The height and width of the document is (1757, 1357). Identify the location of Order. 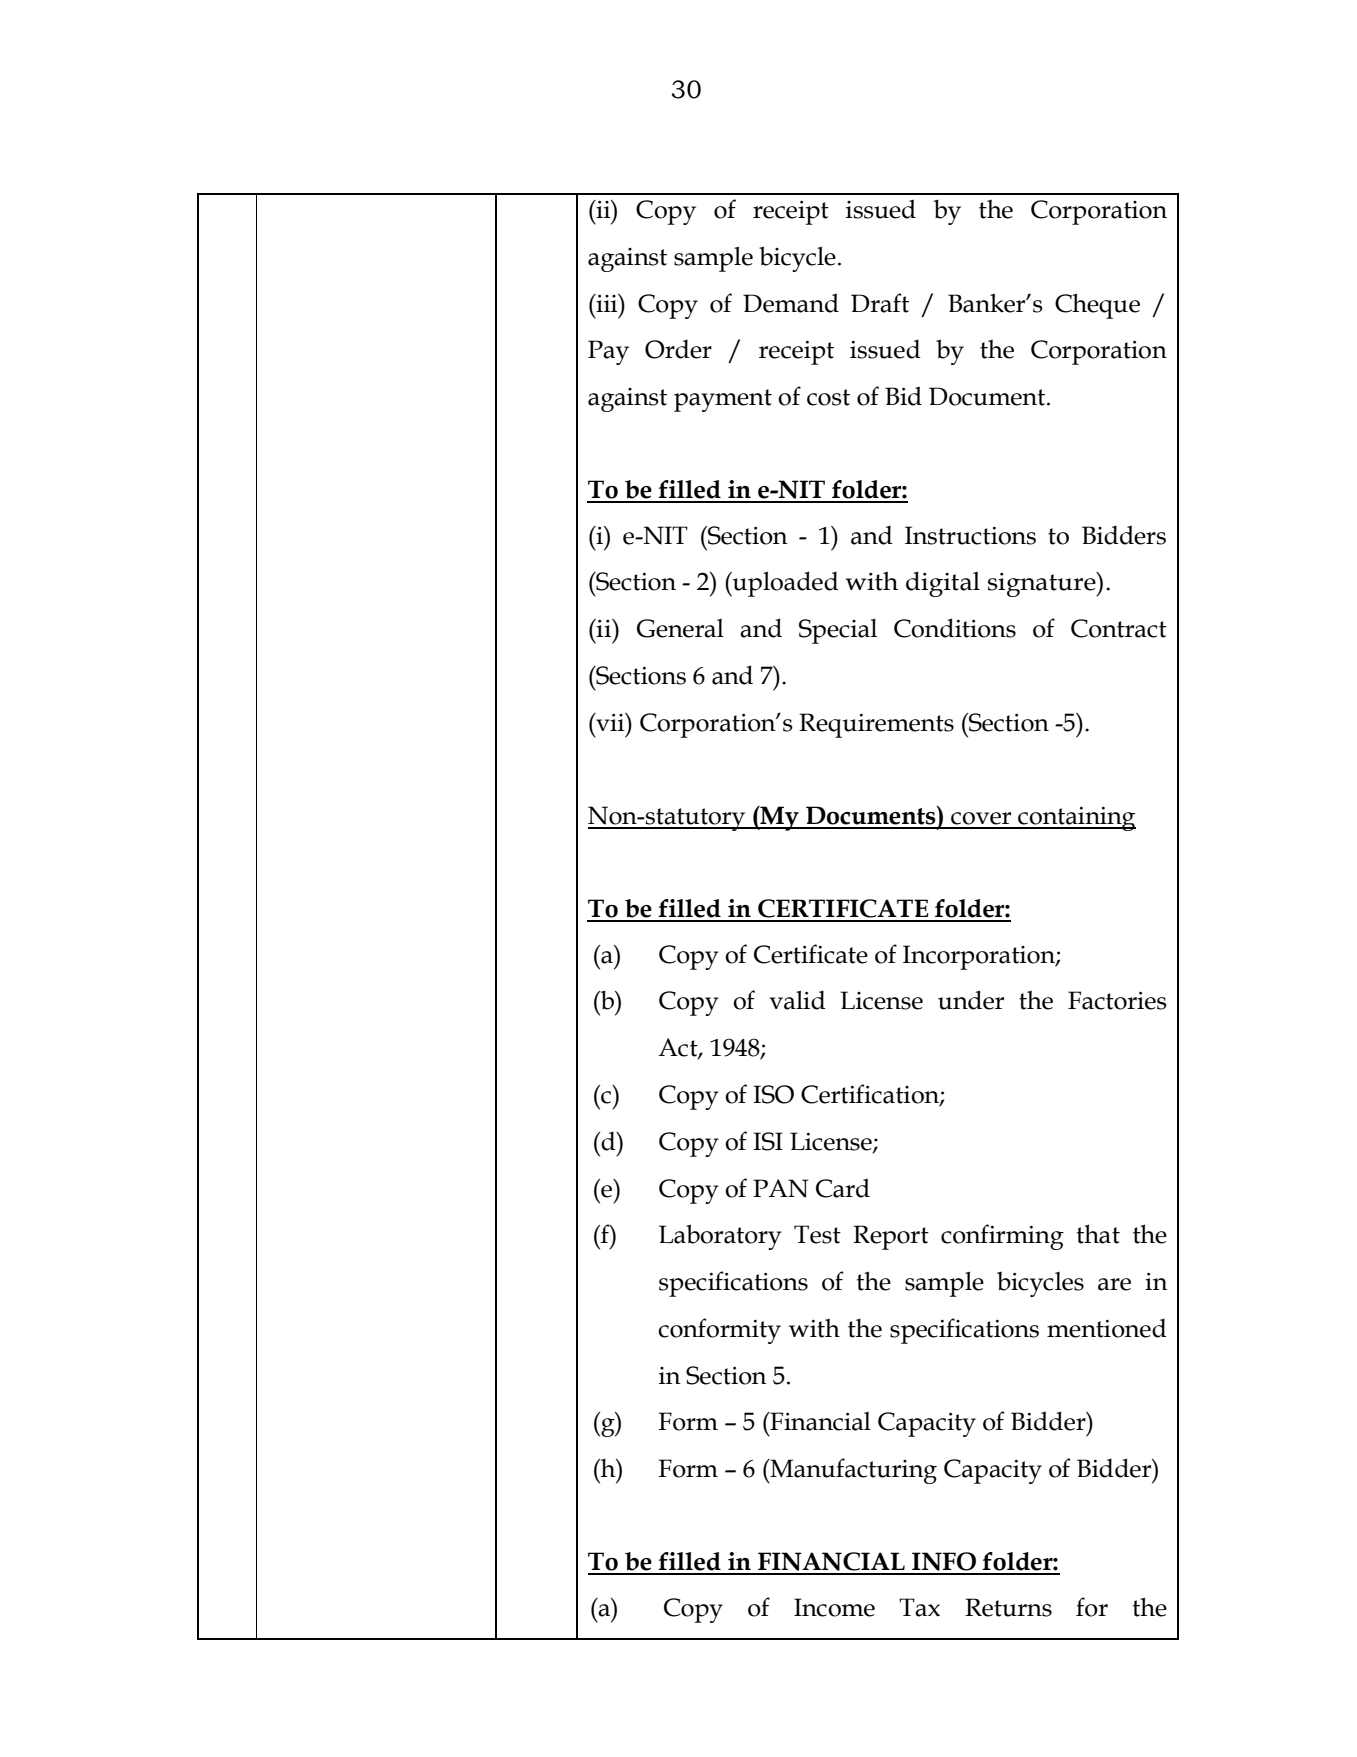
(678, 349).
